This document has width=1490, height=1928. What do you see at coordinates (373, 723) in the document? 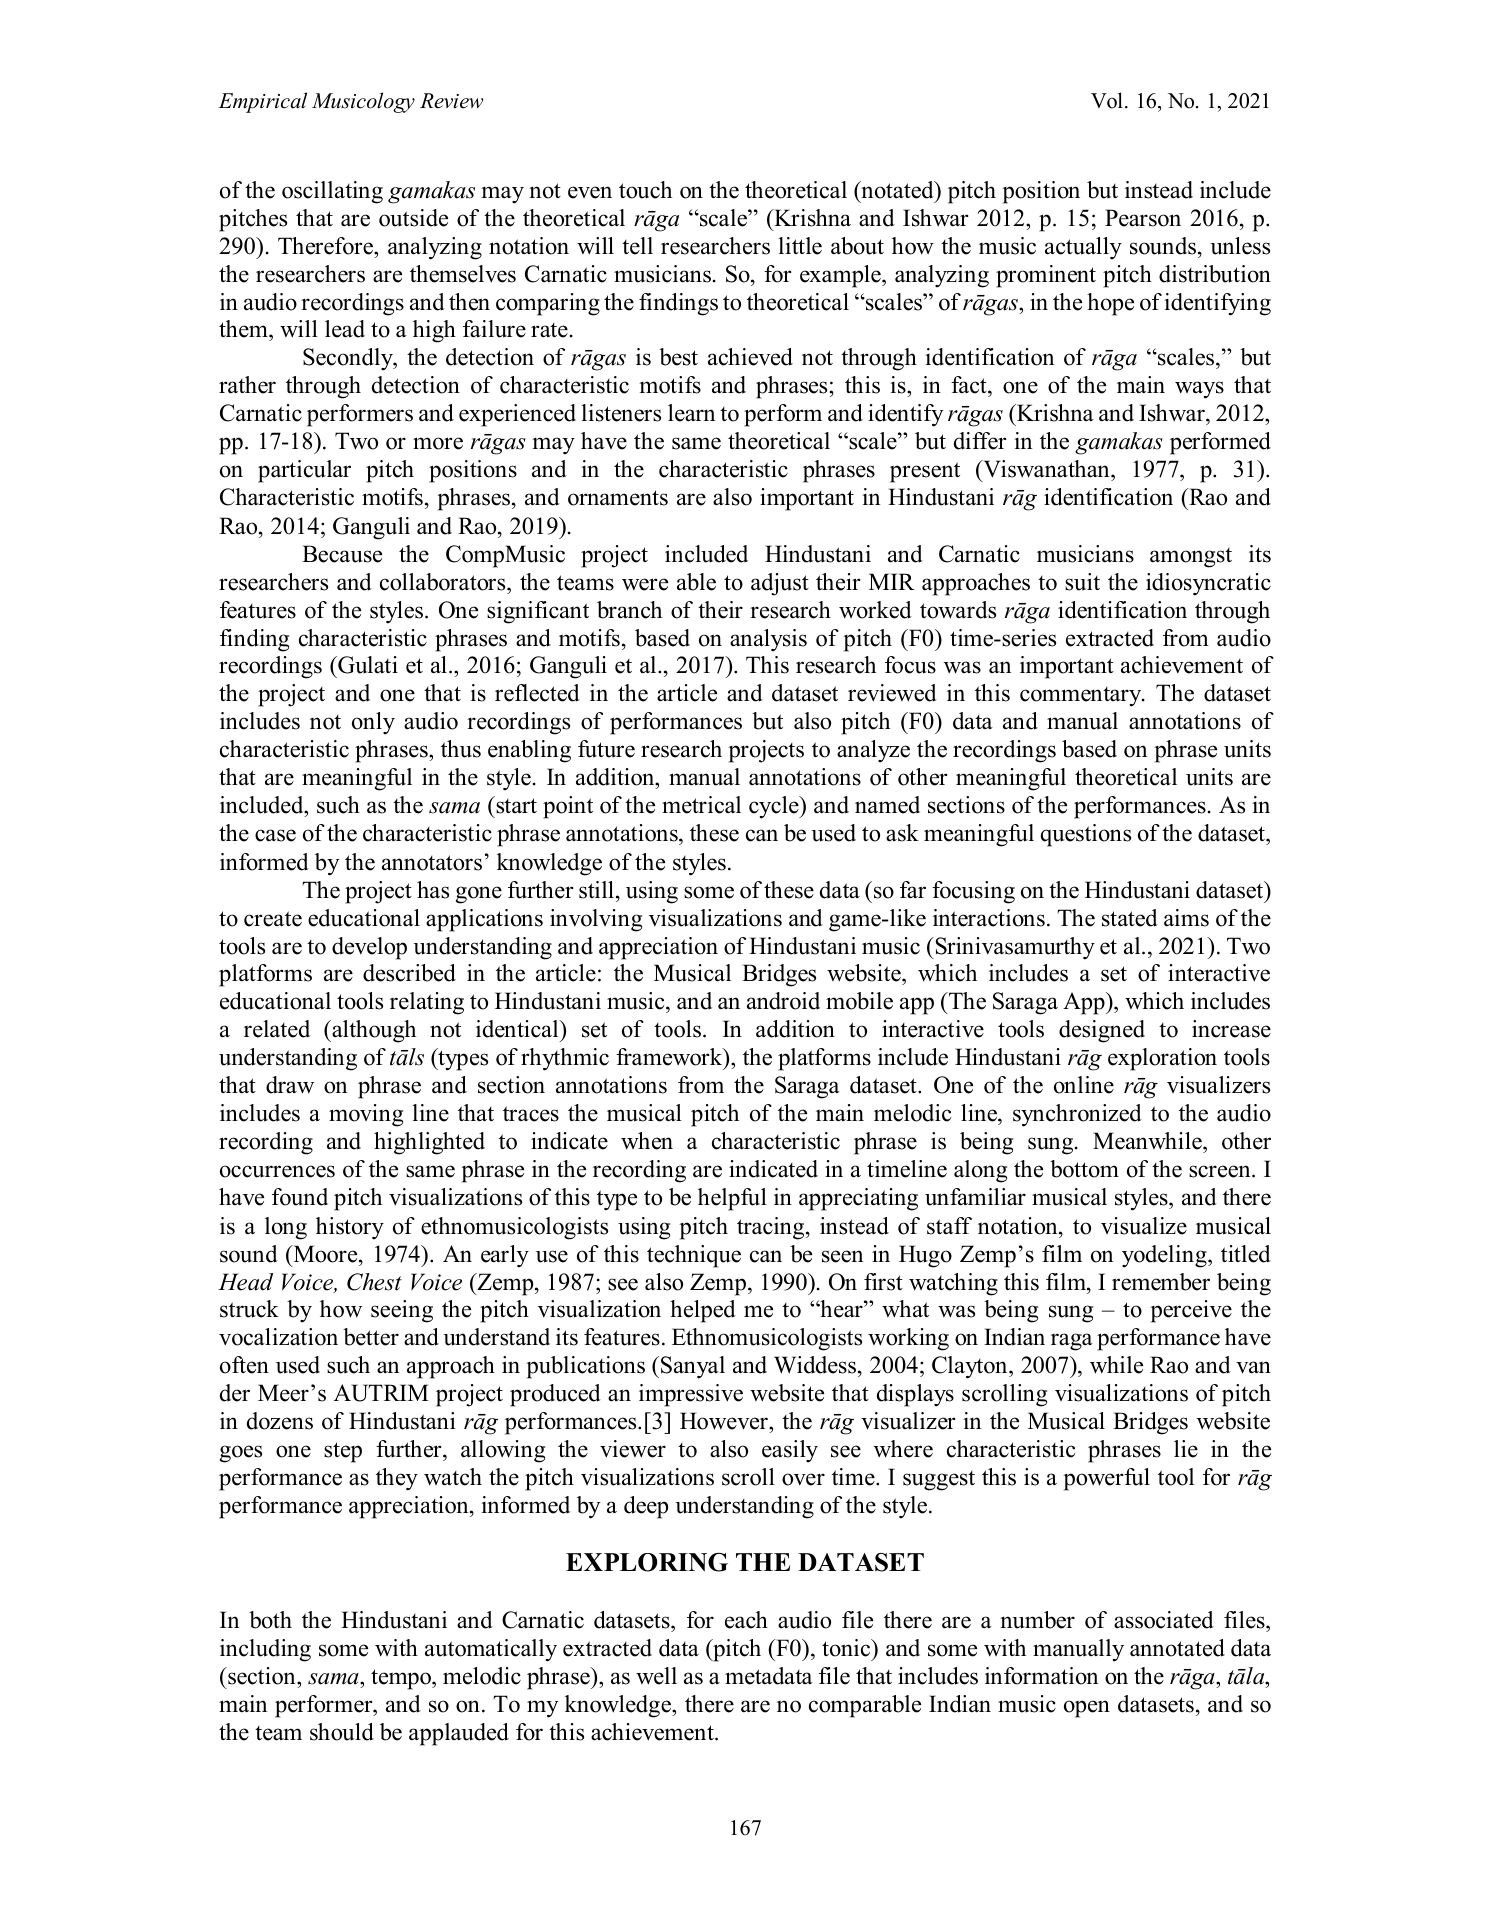
I see `only` at bounding box center [373, 723].
